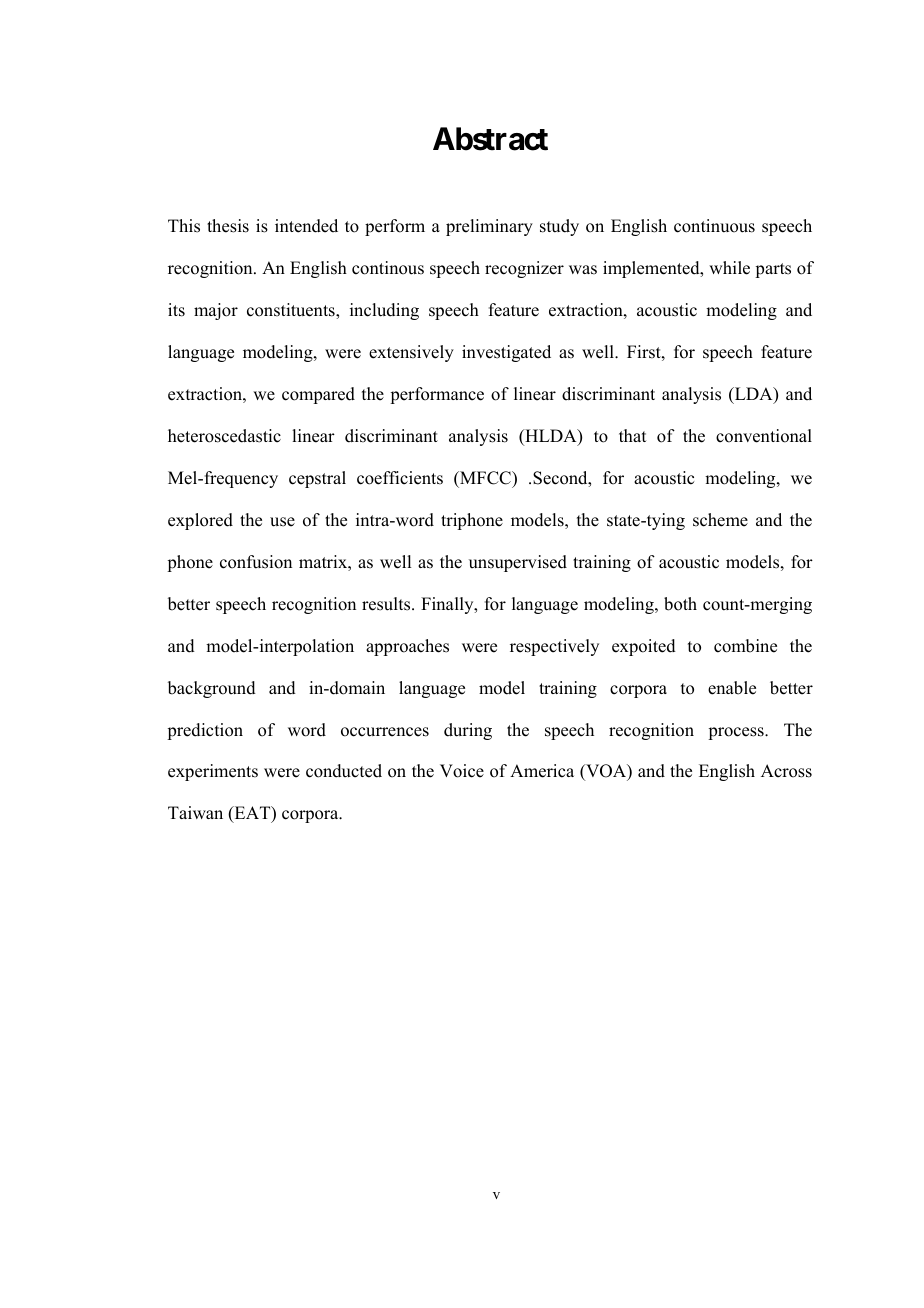 This page has height=1308, width=924. What do you see at coordinates (256, 562) in the page?
I see `confusion` at bounding box center [256, 562].
